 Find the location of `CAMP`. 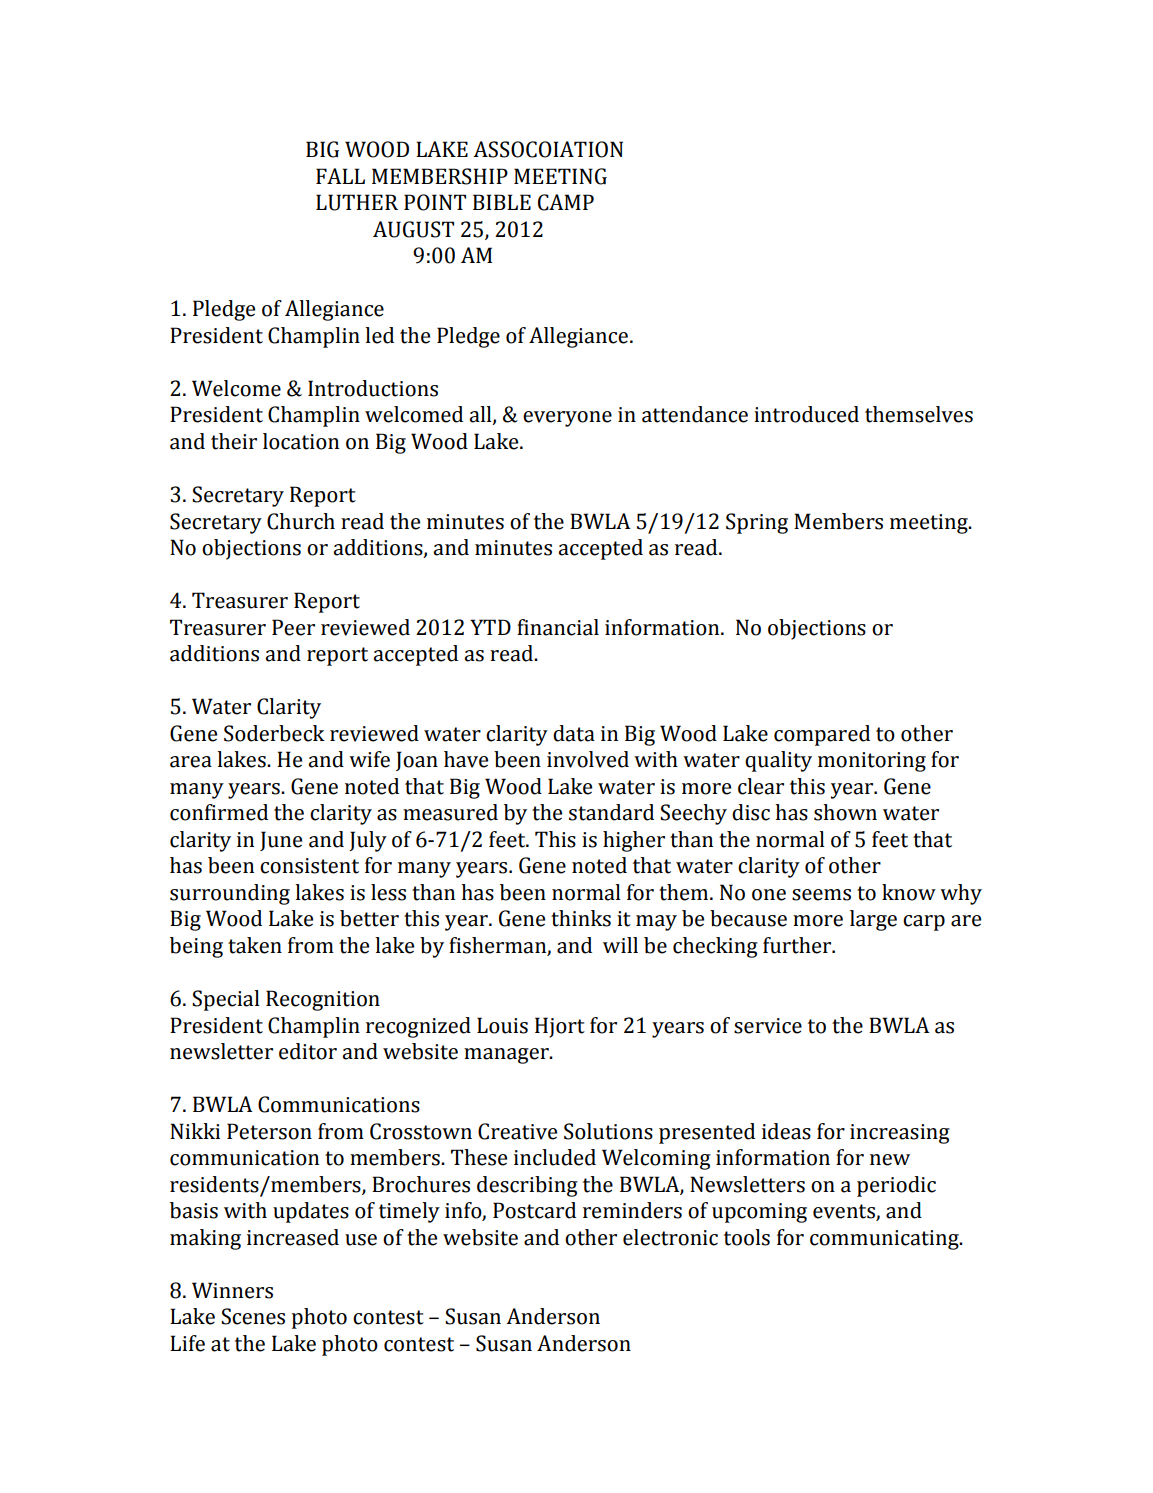

CAMP is located at coordinates (566, 202).
